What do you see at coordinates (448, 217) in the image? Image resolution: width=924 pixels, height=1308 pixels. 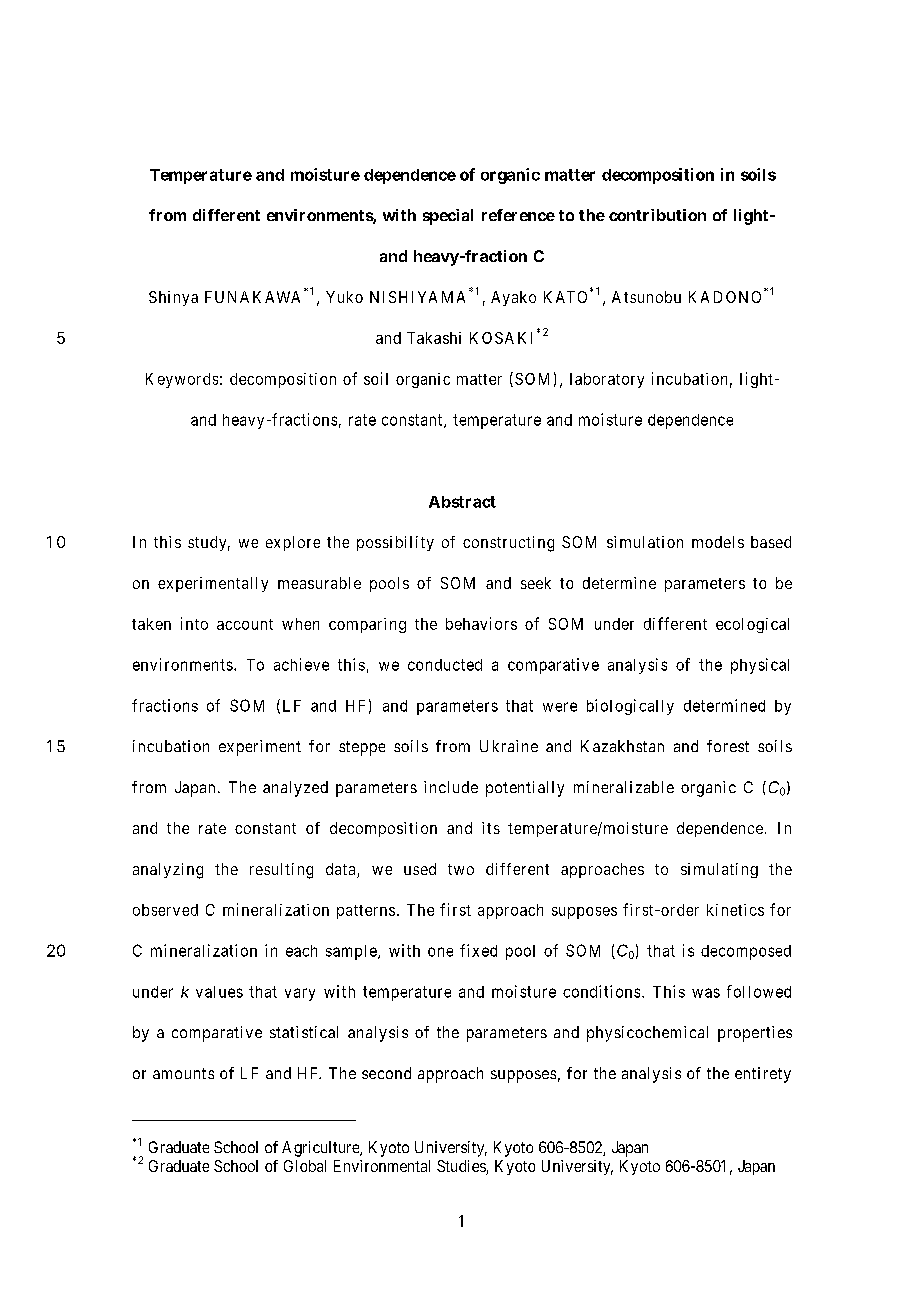 I see `special` at bounding box center [448, 217].
